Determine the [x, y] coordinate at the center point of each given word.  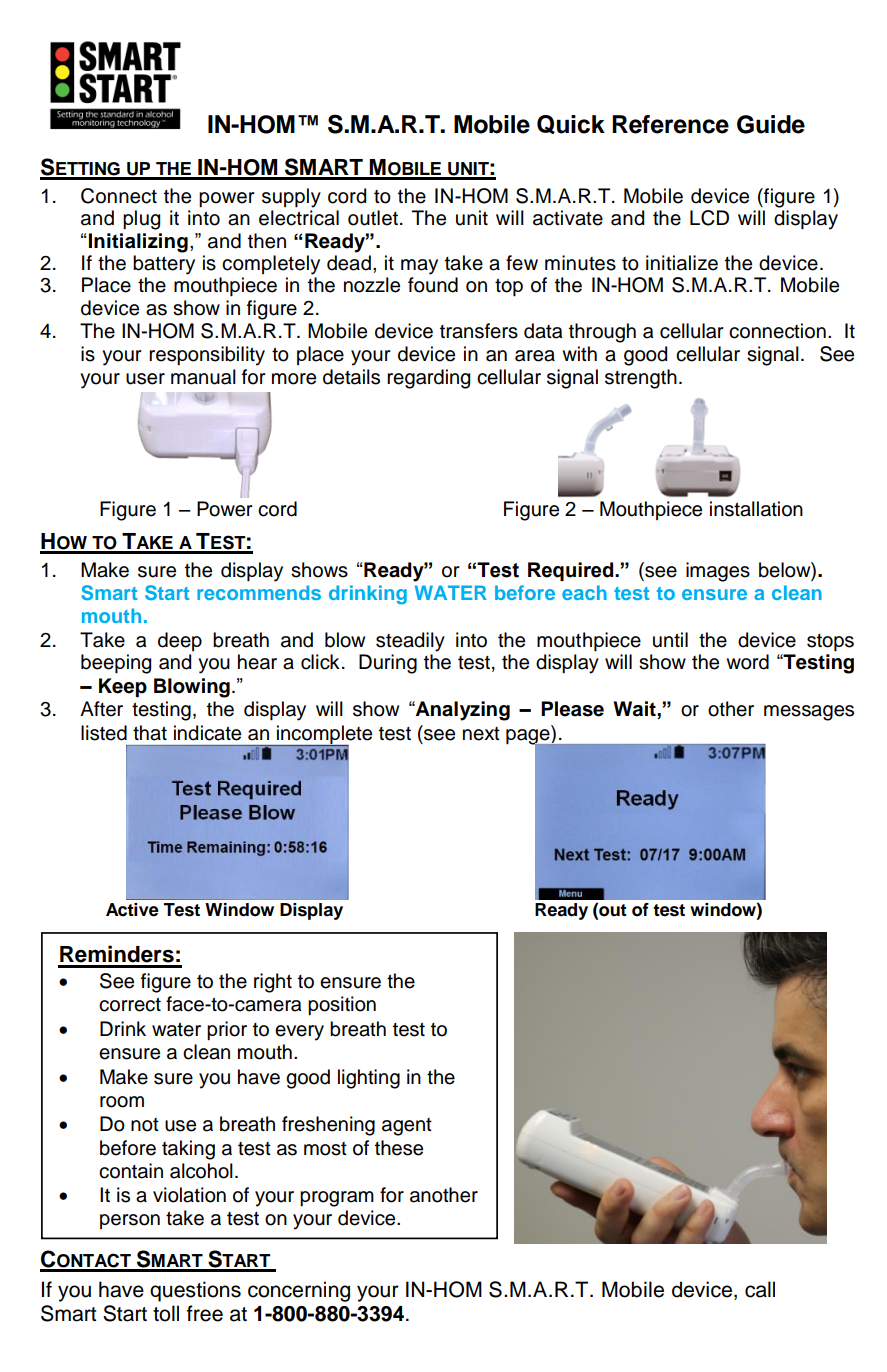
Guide [771, 124]
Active [132, 910]
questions [195, 1291]
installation [756, 509]
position [342, 1005]
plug [141, 220]
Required [572, 571]
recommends [259, 592]
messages [809, 713]
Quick [571, 124]
